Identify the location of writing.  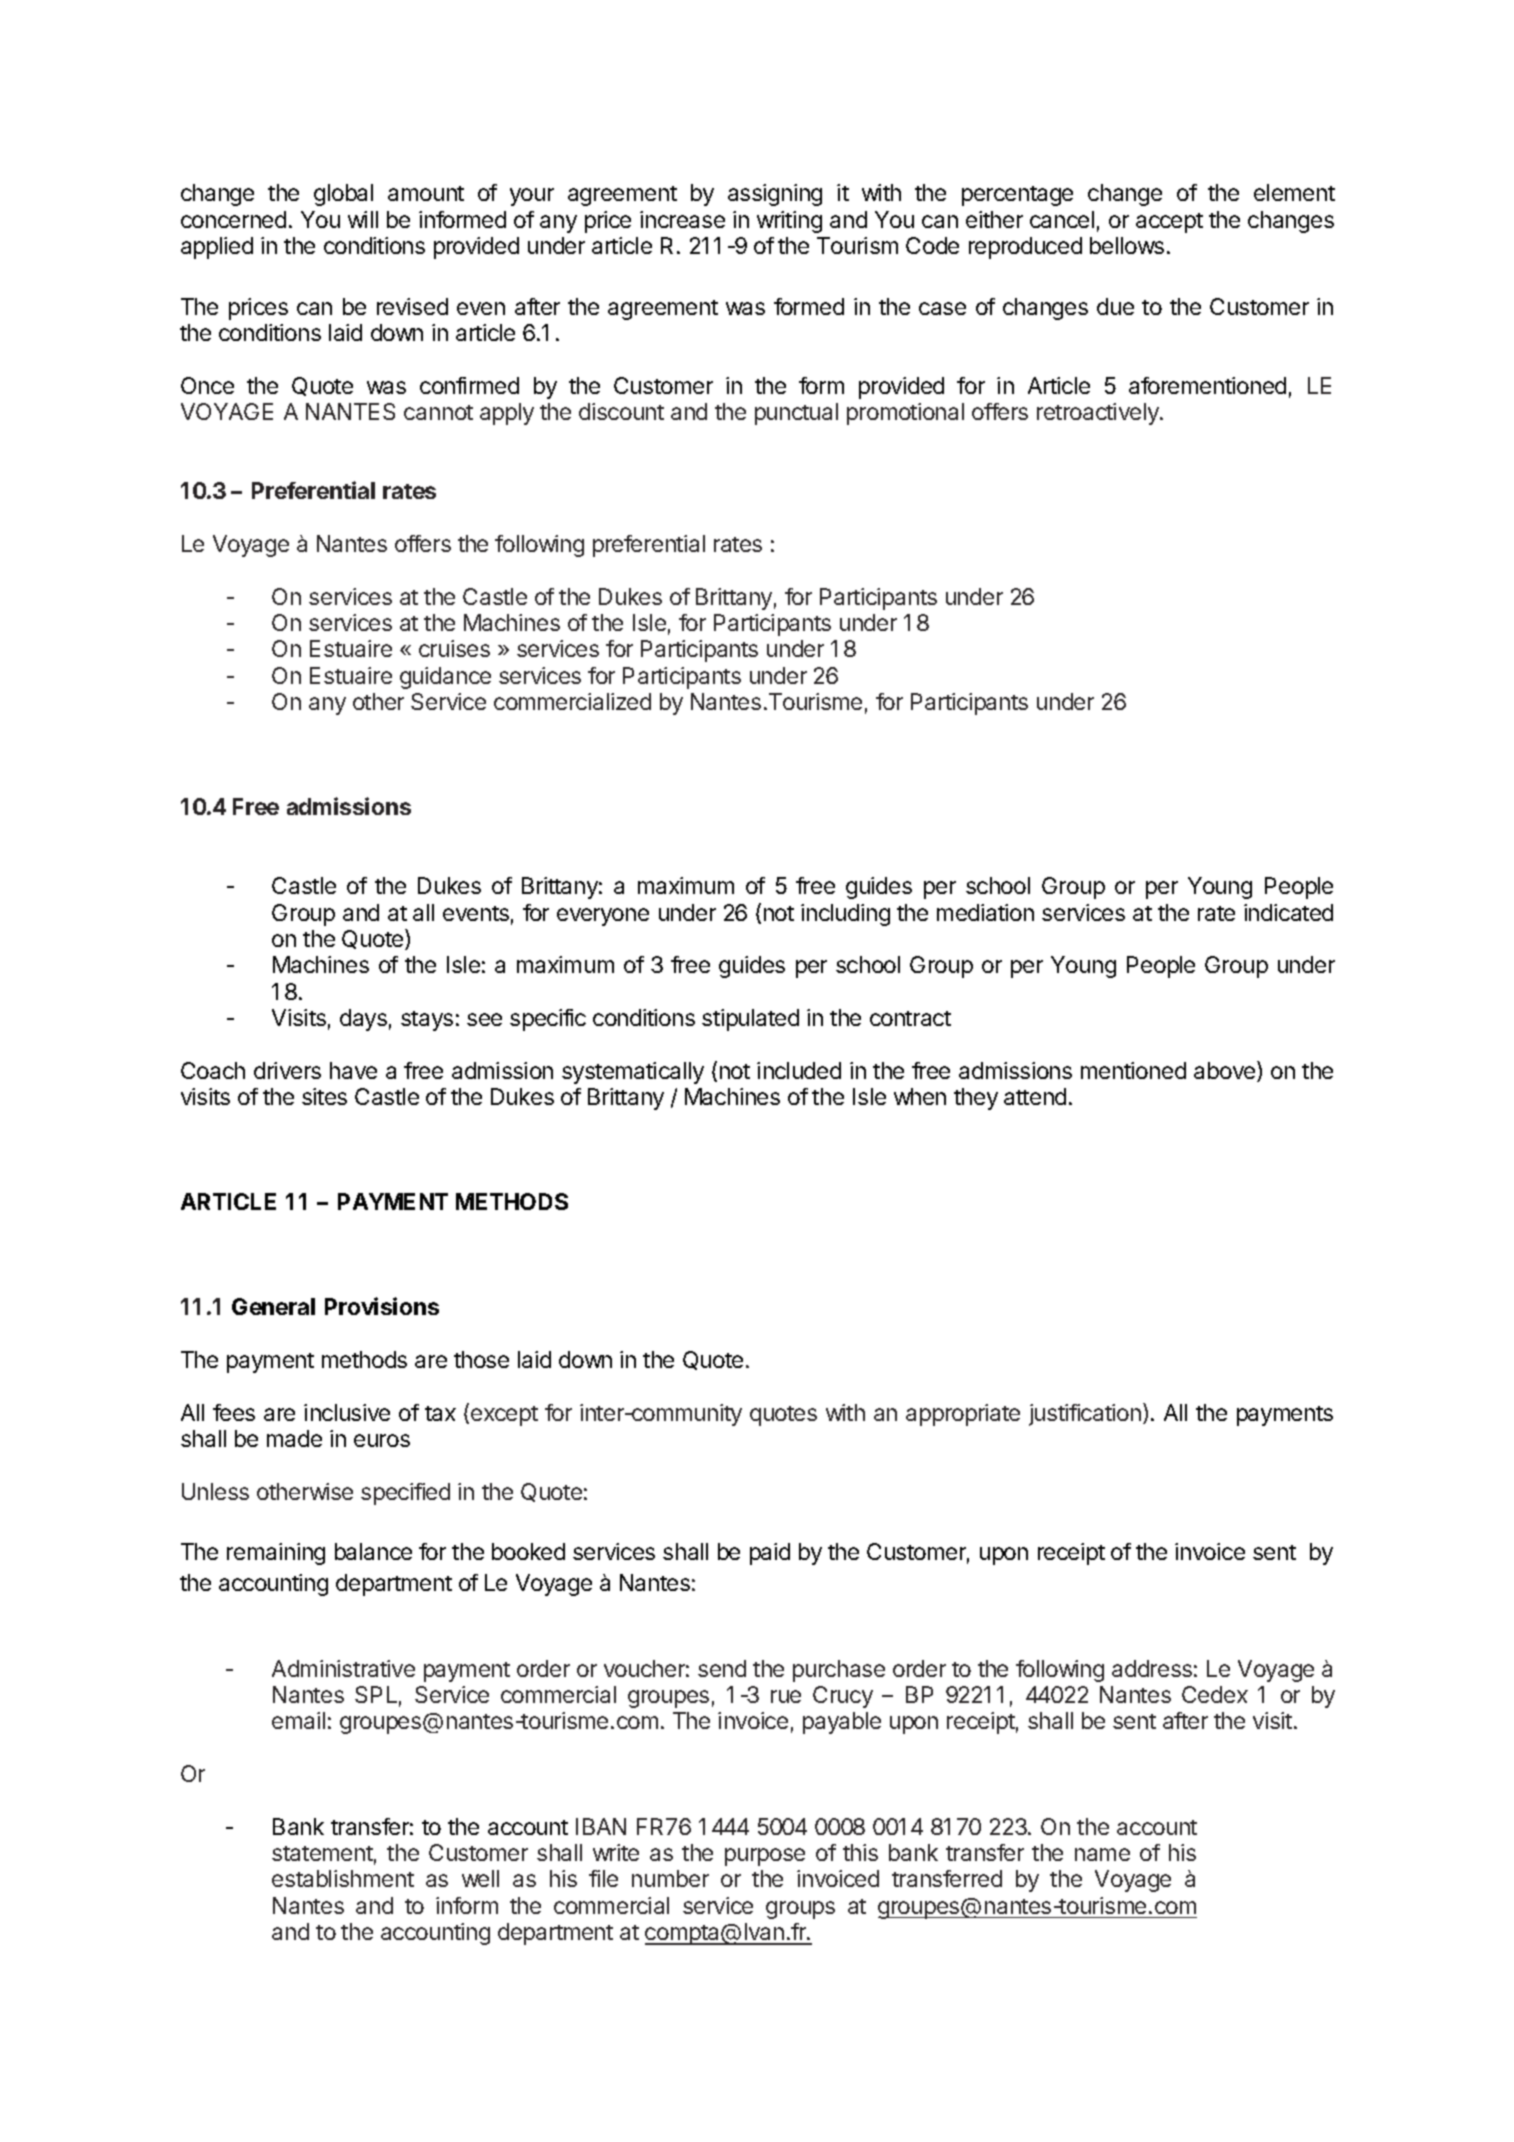
(789, 222).
